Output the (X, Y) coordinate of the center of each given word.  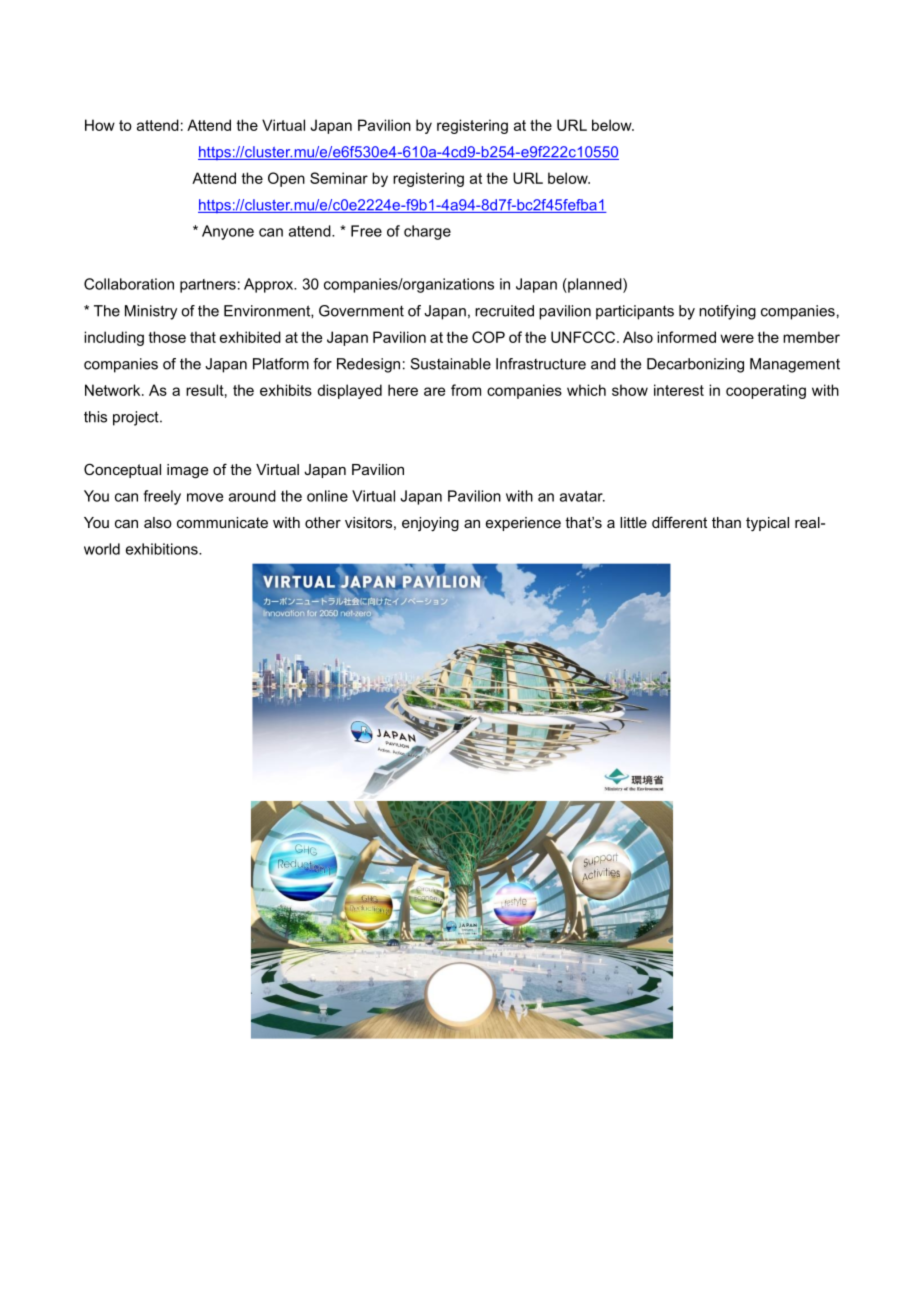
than (726, 522)
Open (286, 179)
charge (427, 232)
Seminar (339, 178)
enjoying (430, 524)
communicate (222, 522)
